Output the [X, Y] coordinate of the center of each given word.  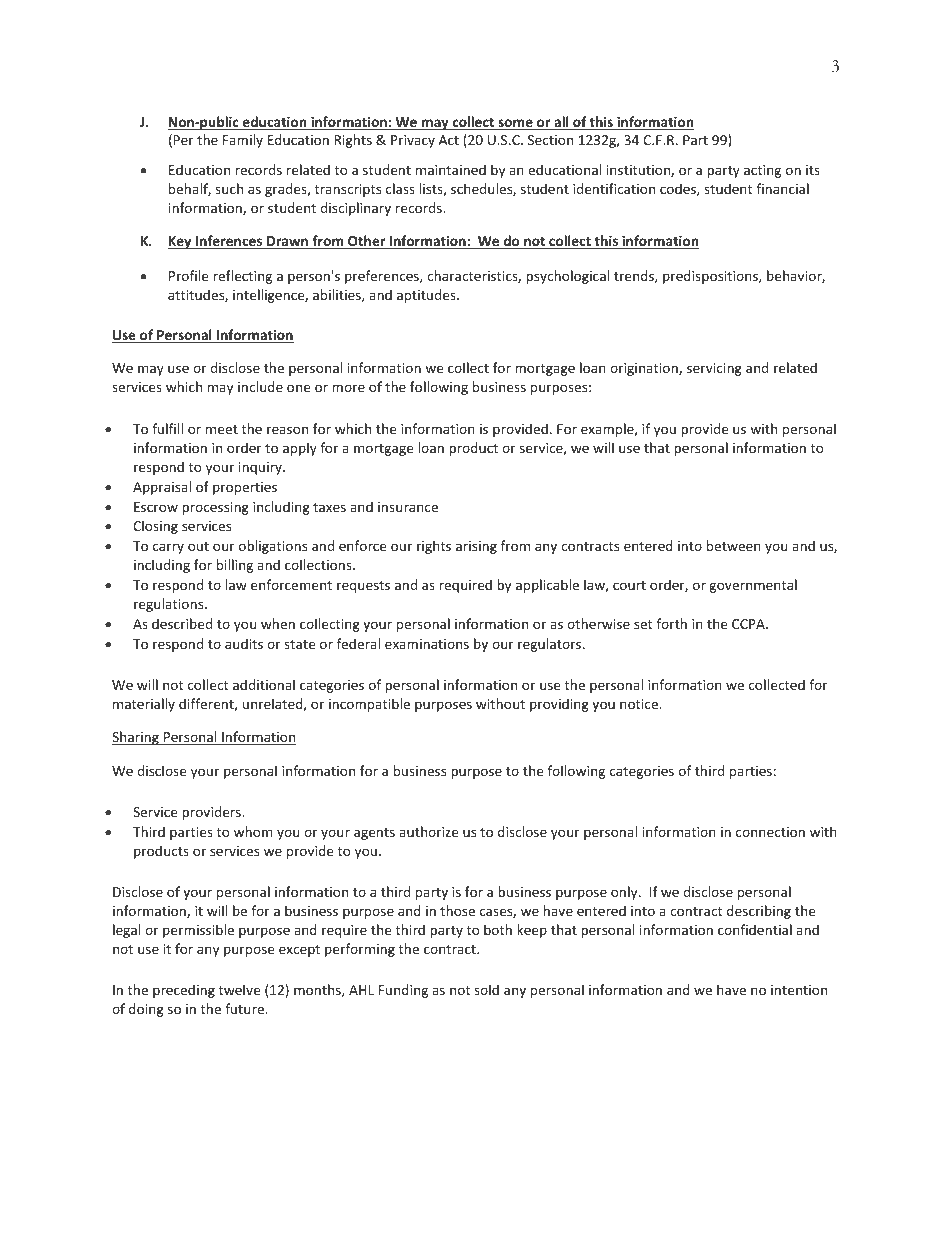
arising [476, 547]
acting [762, 171]
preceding [184, 991]
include [260, 386]
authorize [428, 831]
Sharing [136, 738]
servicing [714, 369]
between [734, 545]
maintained [451, 169]
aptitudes [427, 296]
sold [486, 989]
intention [799, 990]
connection [770, 832]
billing [235, 566]
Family [243, 141]
